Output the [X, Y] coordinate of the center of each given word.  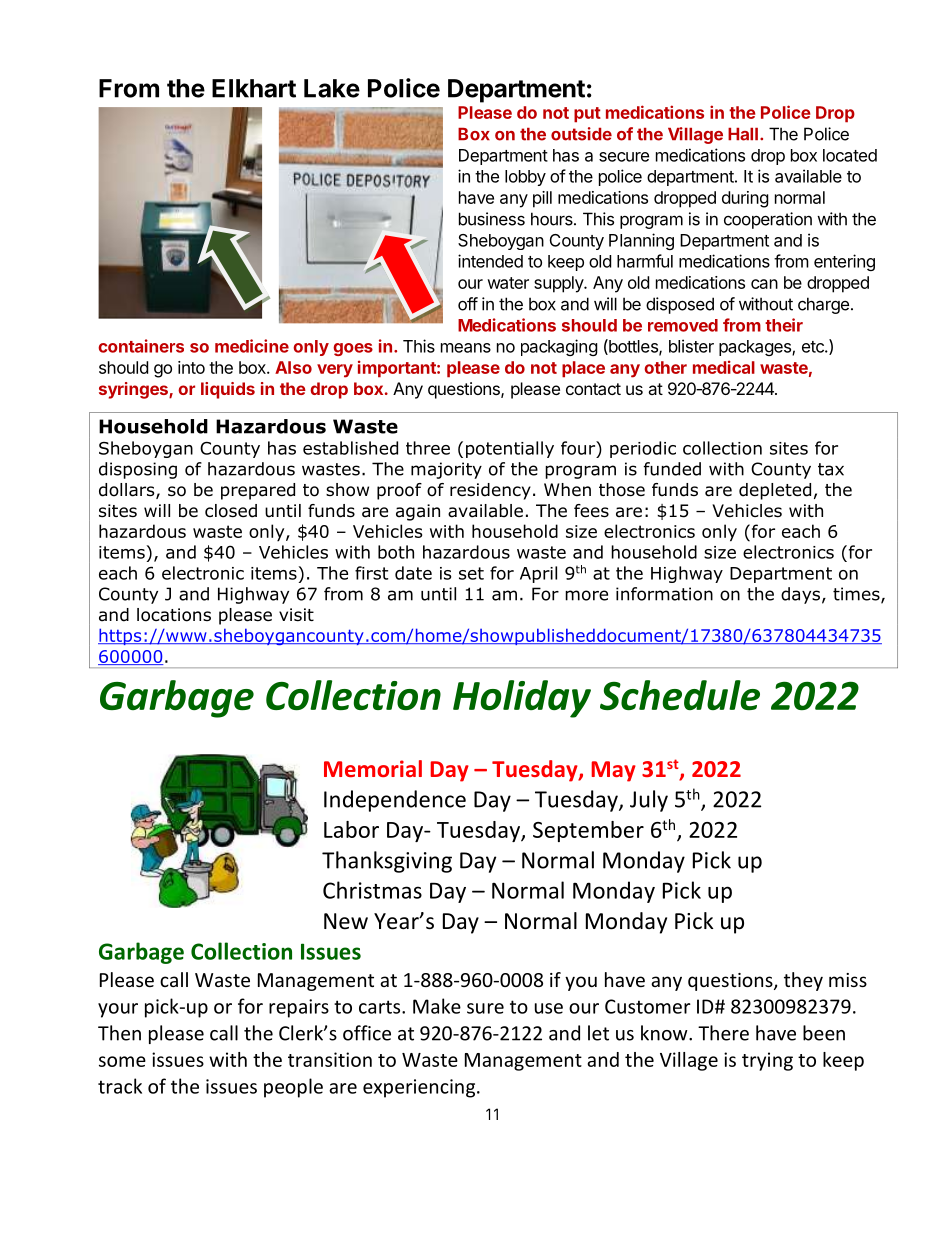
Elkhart [254, 88]
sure [485, 1008]
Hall [743, 134]
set [471, 573]
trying [767, 1061]
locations [174, 615]
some [122, 1061]
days [800, 595]
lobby [525, 178]
